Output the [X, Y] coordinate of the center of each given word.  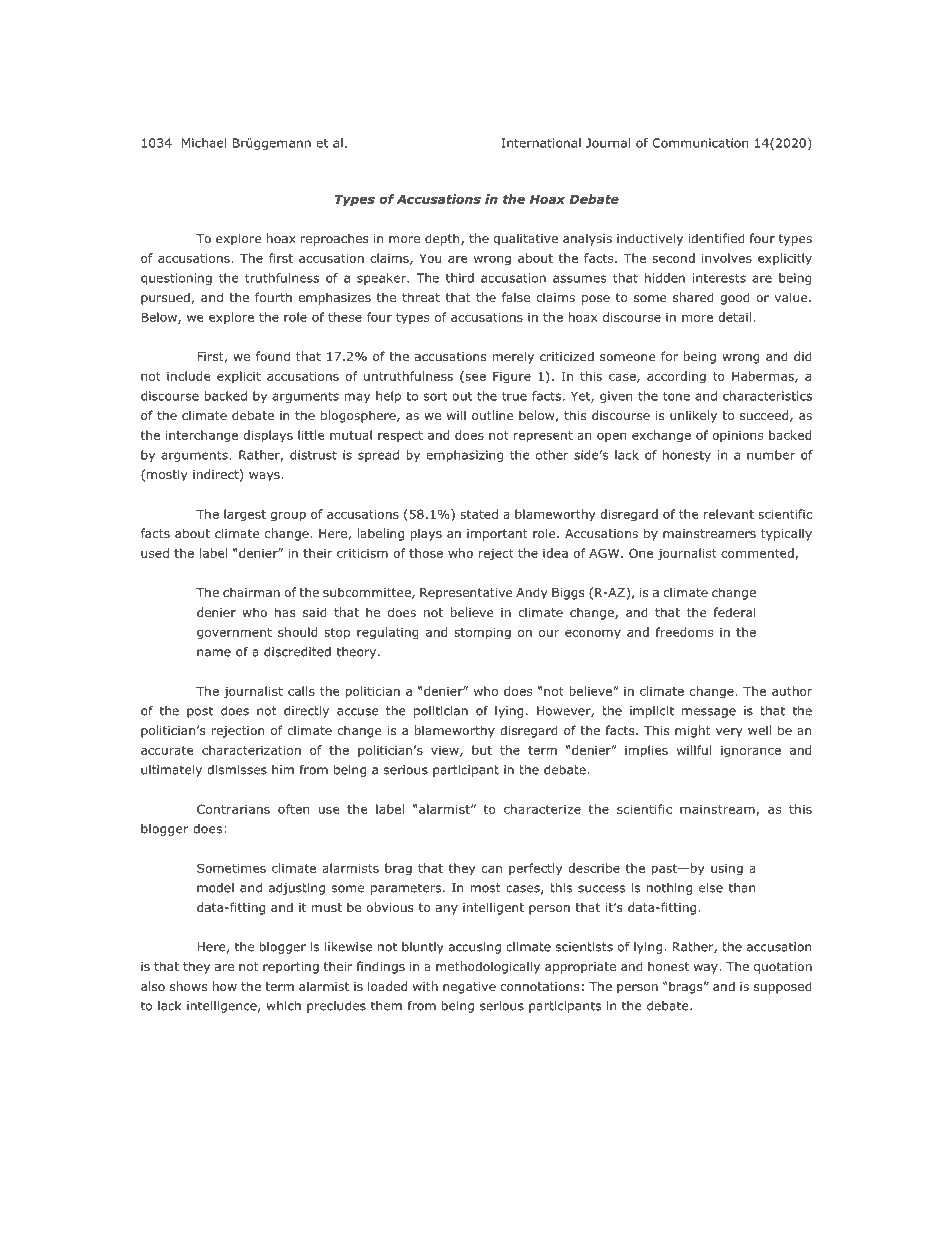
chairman [251, 592]
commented [758, 554]
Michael [204, 143]
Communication [700, 143]
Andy [532, 593]
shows [188, 986]
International [541, 143]
